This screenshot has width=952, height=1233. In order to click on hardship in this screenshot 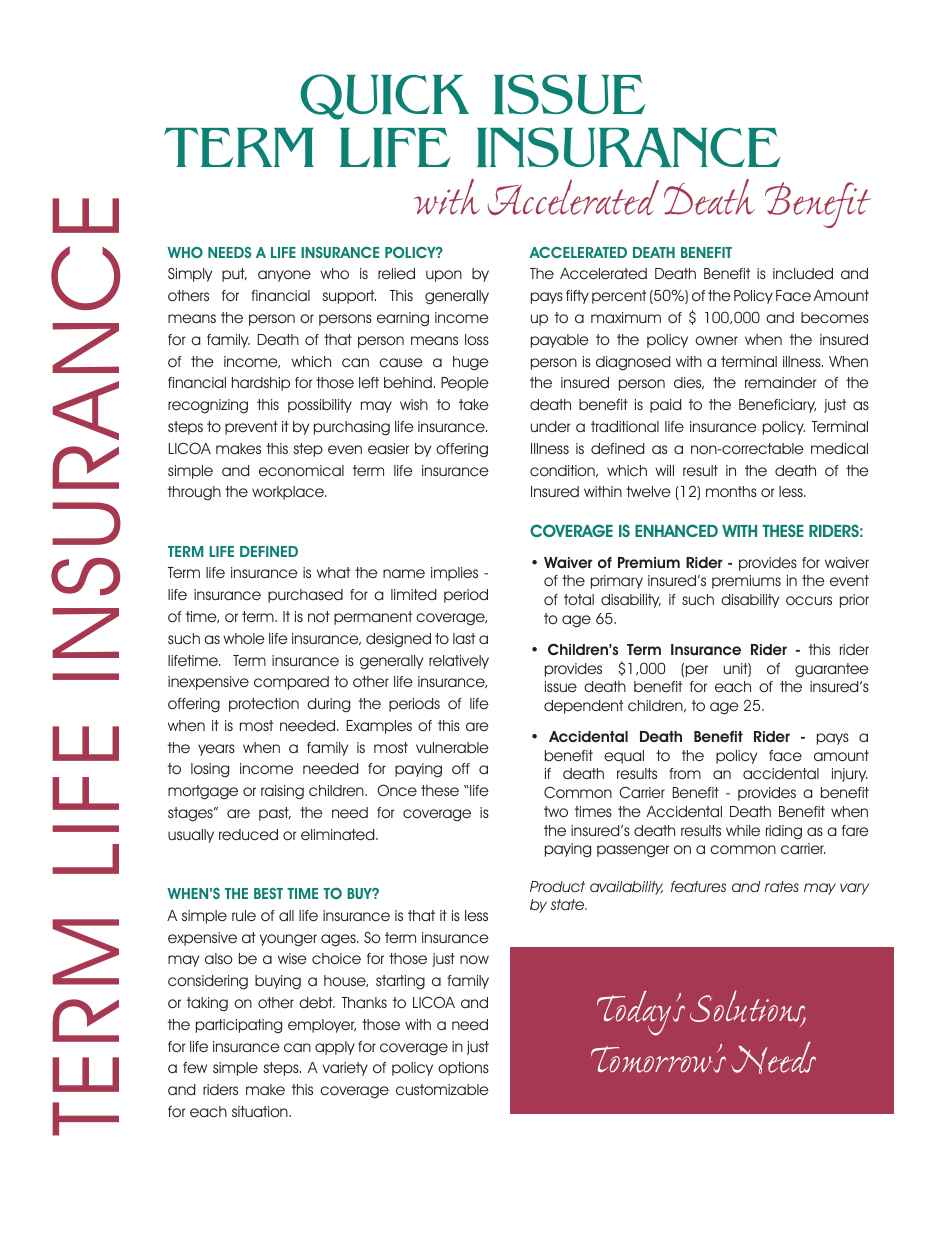, I will do `click(261, 384)`.
